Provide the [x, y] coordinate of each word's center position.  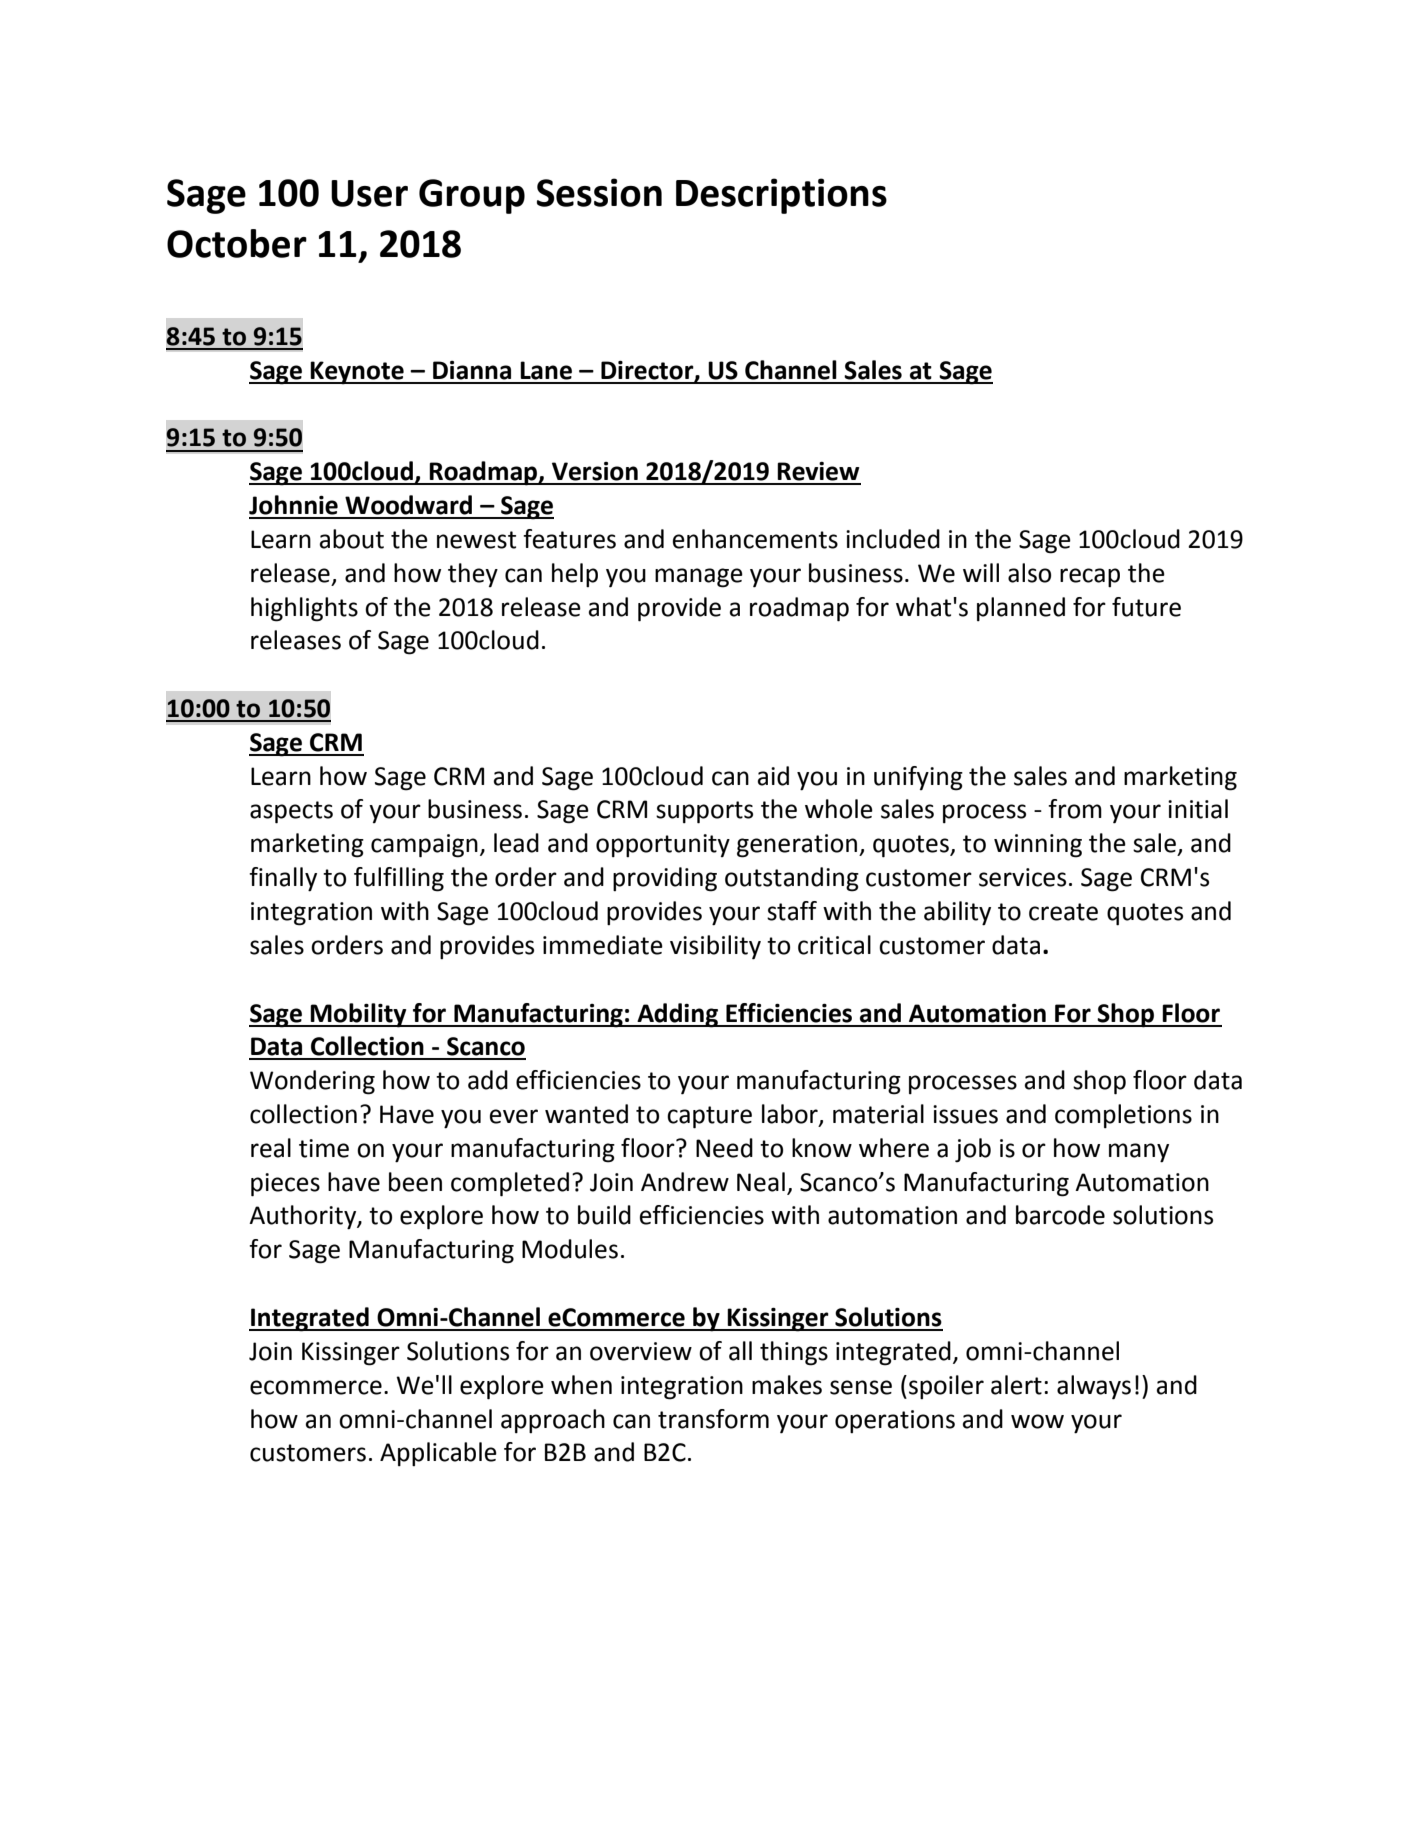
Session [599, 192]
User [369, 193]
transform [713, 1419]
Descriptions [781, 196]
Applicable [438, 1454]
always [1094, 1387]
